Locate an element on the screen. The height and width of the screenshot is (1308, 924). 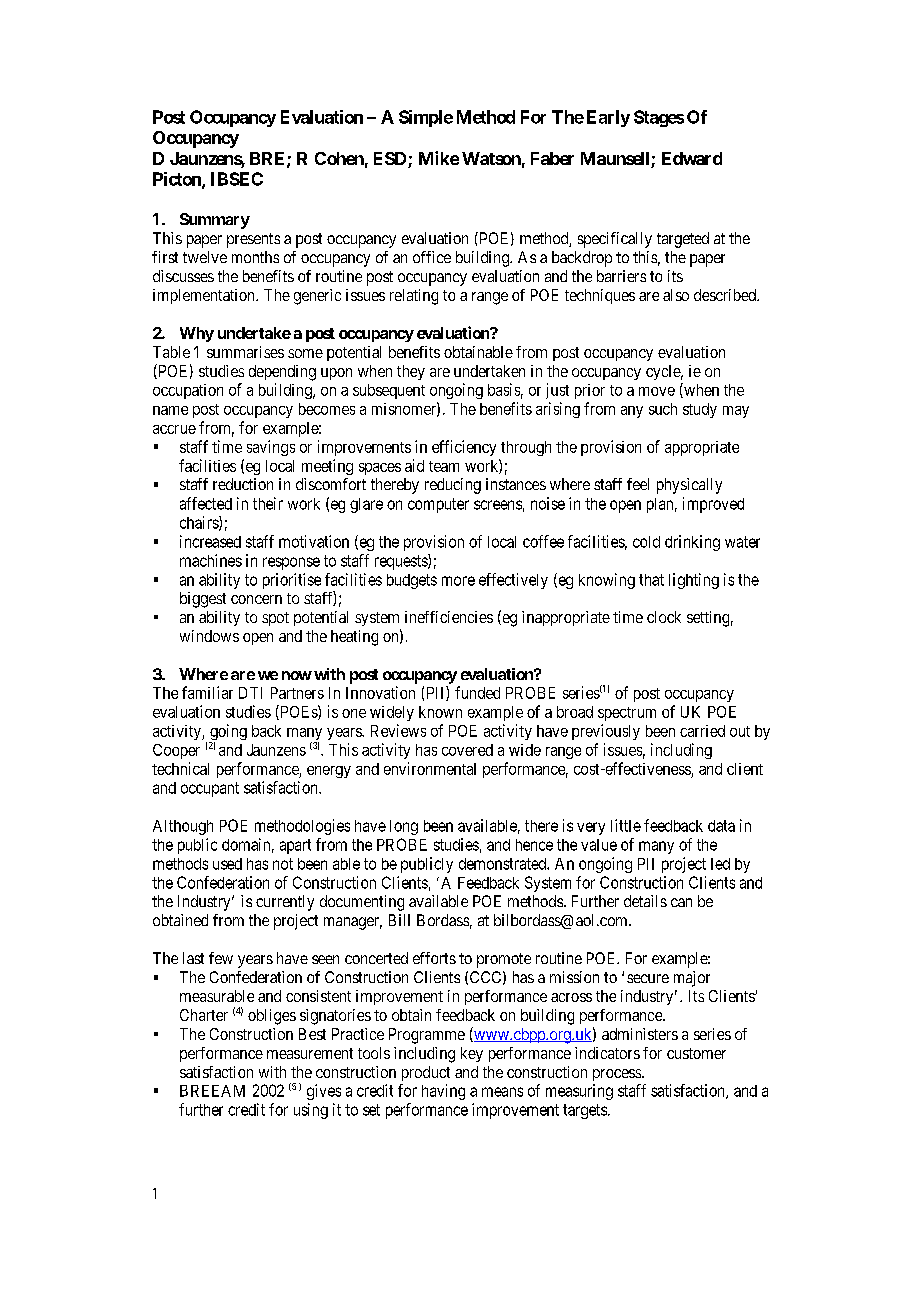
having is located at coordinates (443, 1092).
